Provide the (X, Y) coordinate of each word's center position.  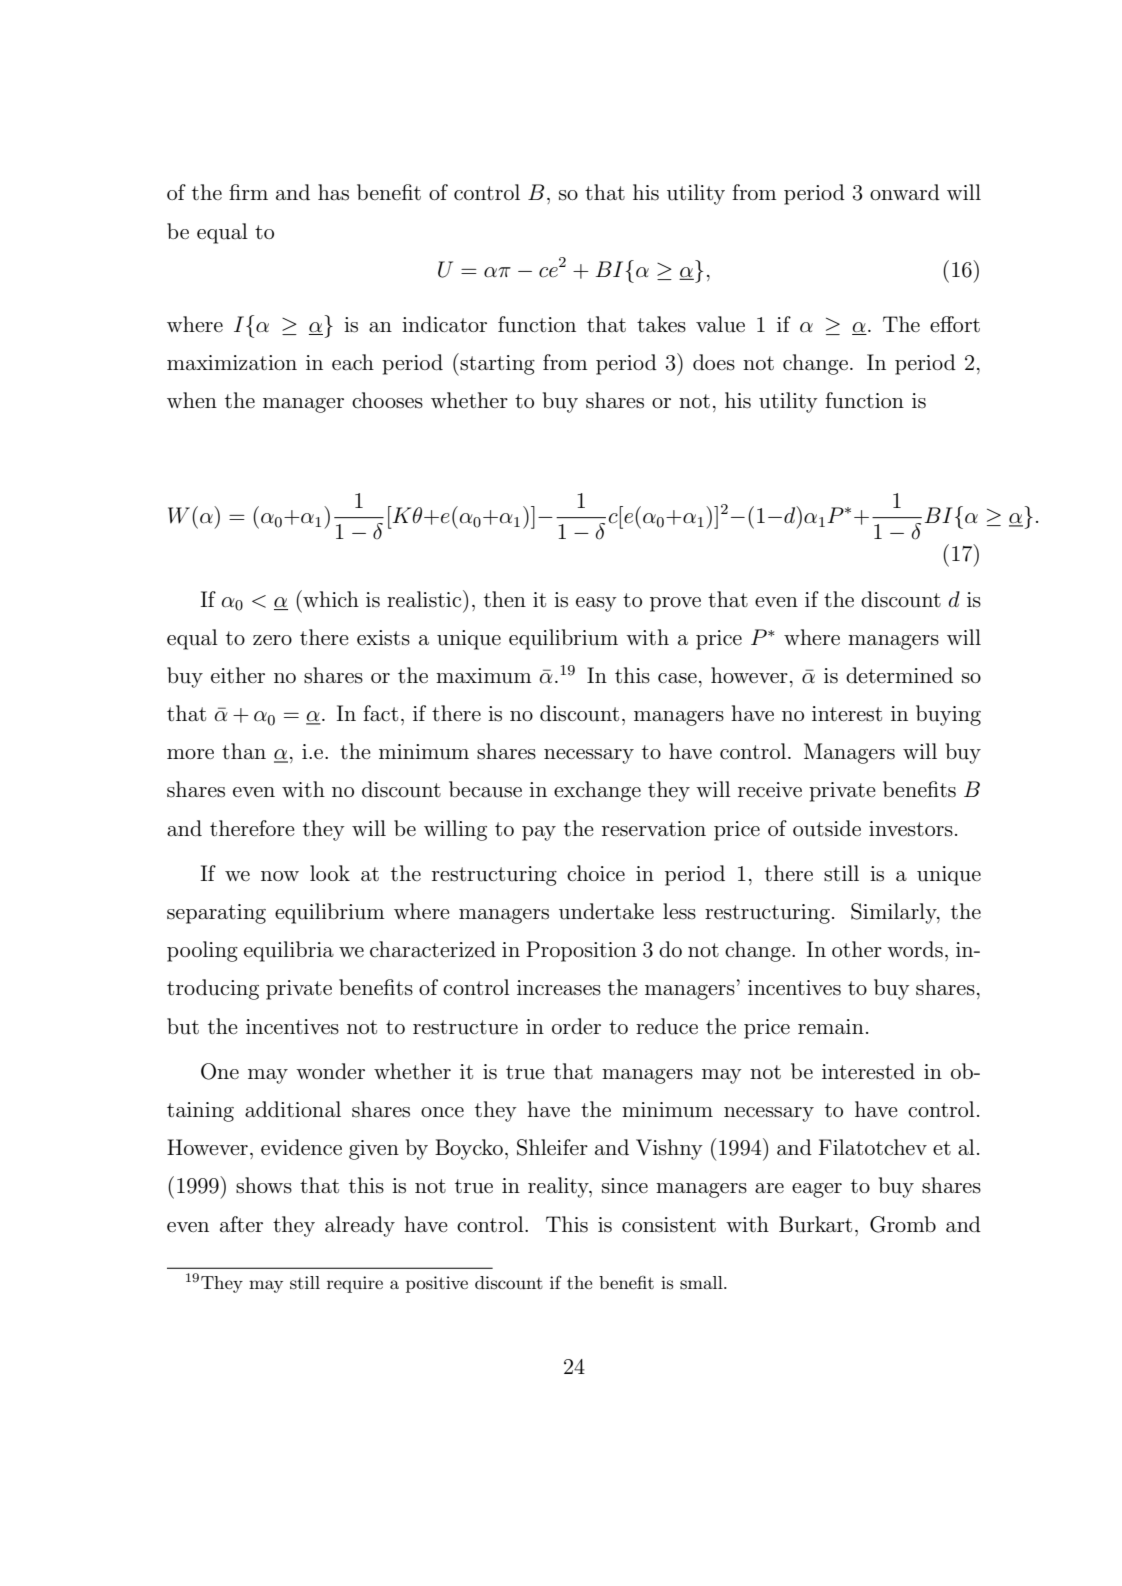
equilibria (289, 951)
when (192, 400)
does (714, 362)
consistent (669, 1225)
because (485, 789)
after (241, 1224)
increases (559, 988)
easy (596, 604)
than (244, 751)
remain (831, 1027)
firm (248, 192)
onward (905, 192)
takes (661, 324)
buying (948, 715)
